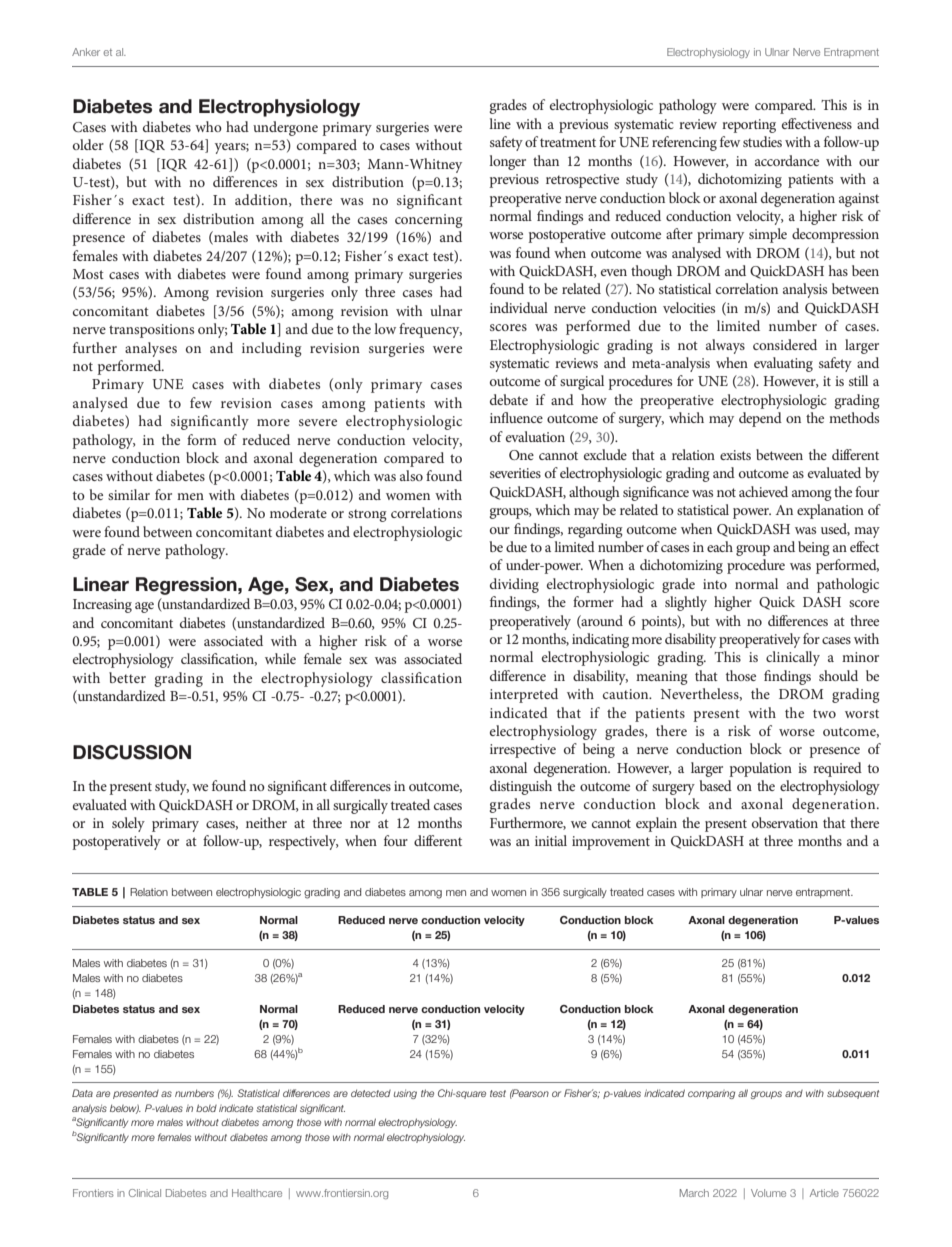  I want to click on who, so click(208, 126).
